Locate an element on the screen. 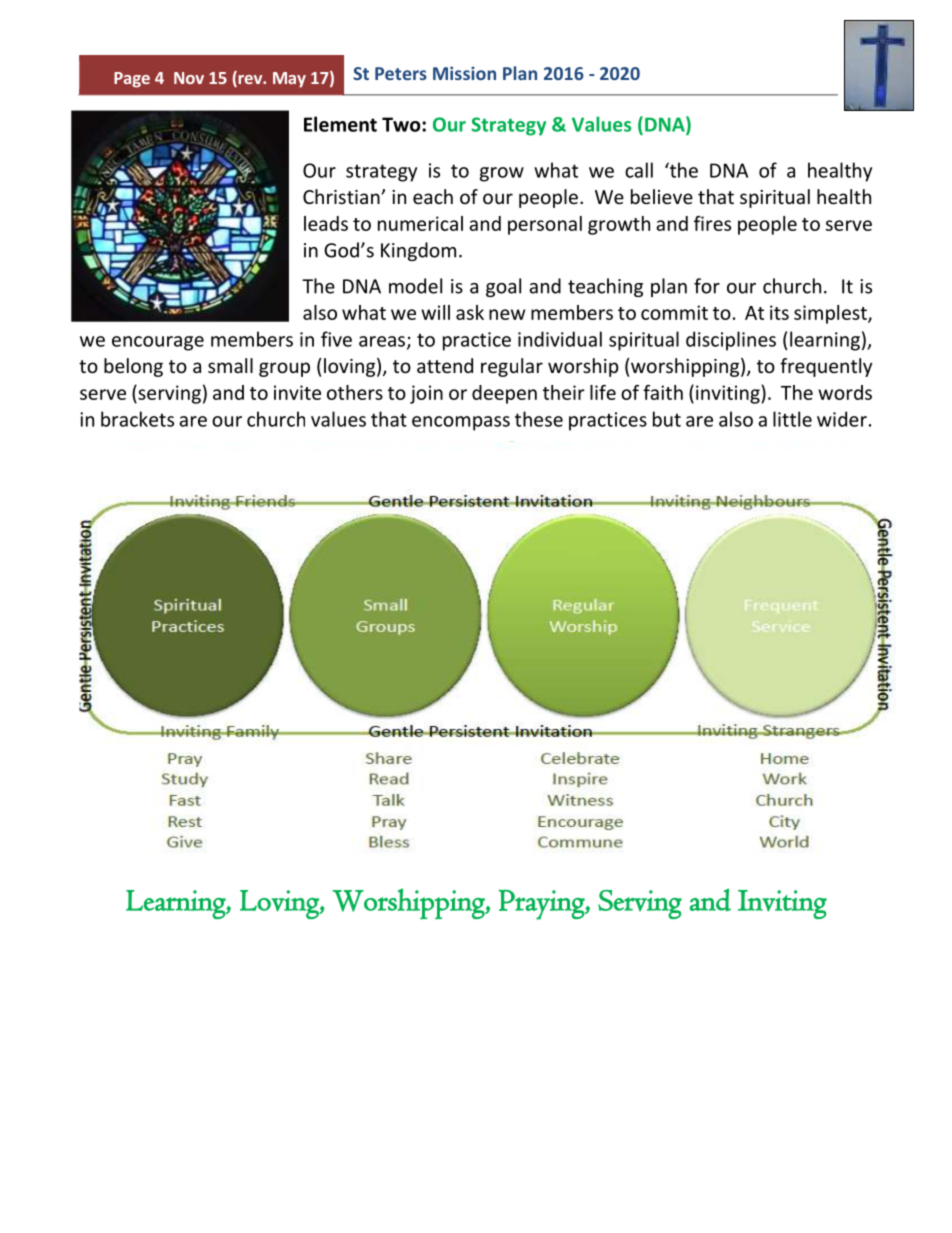  Peters is located at coordinates (401, 73).
